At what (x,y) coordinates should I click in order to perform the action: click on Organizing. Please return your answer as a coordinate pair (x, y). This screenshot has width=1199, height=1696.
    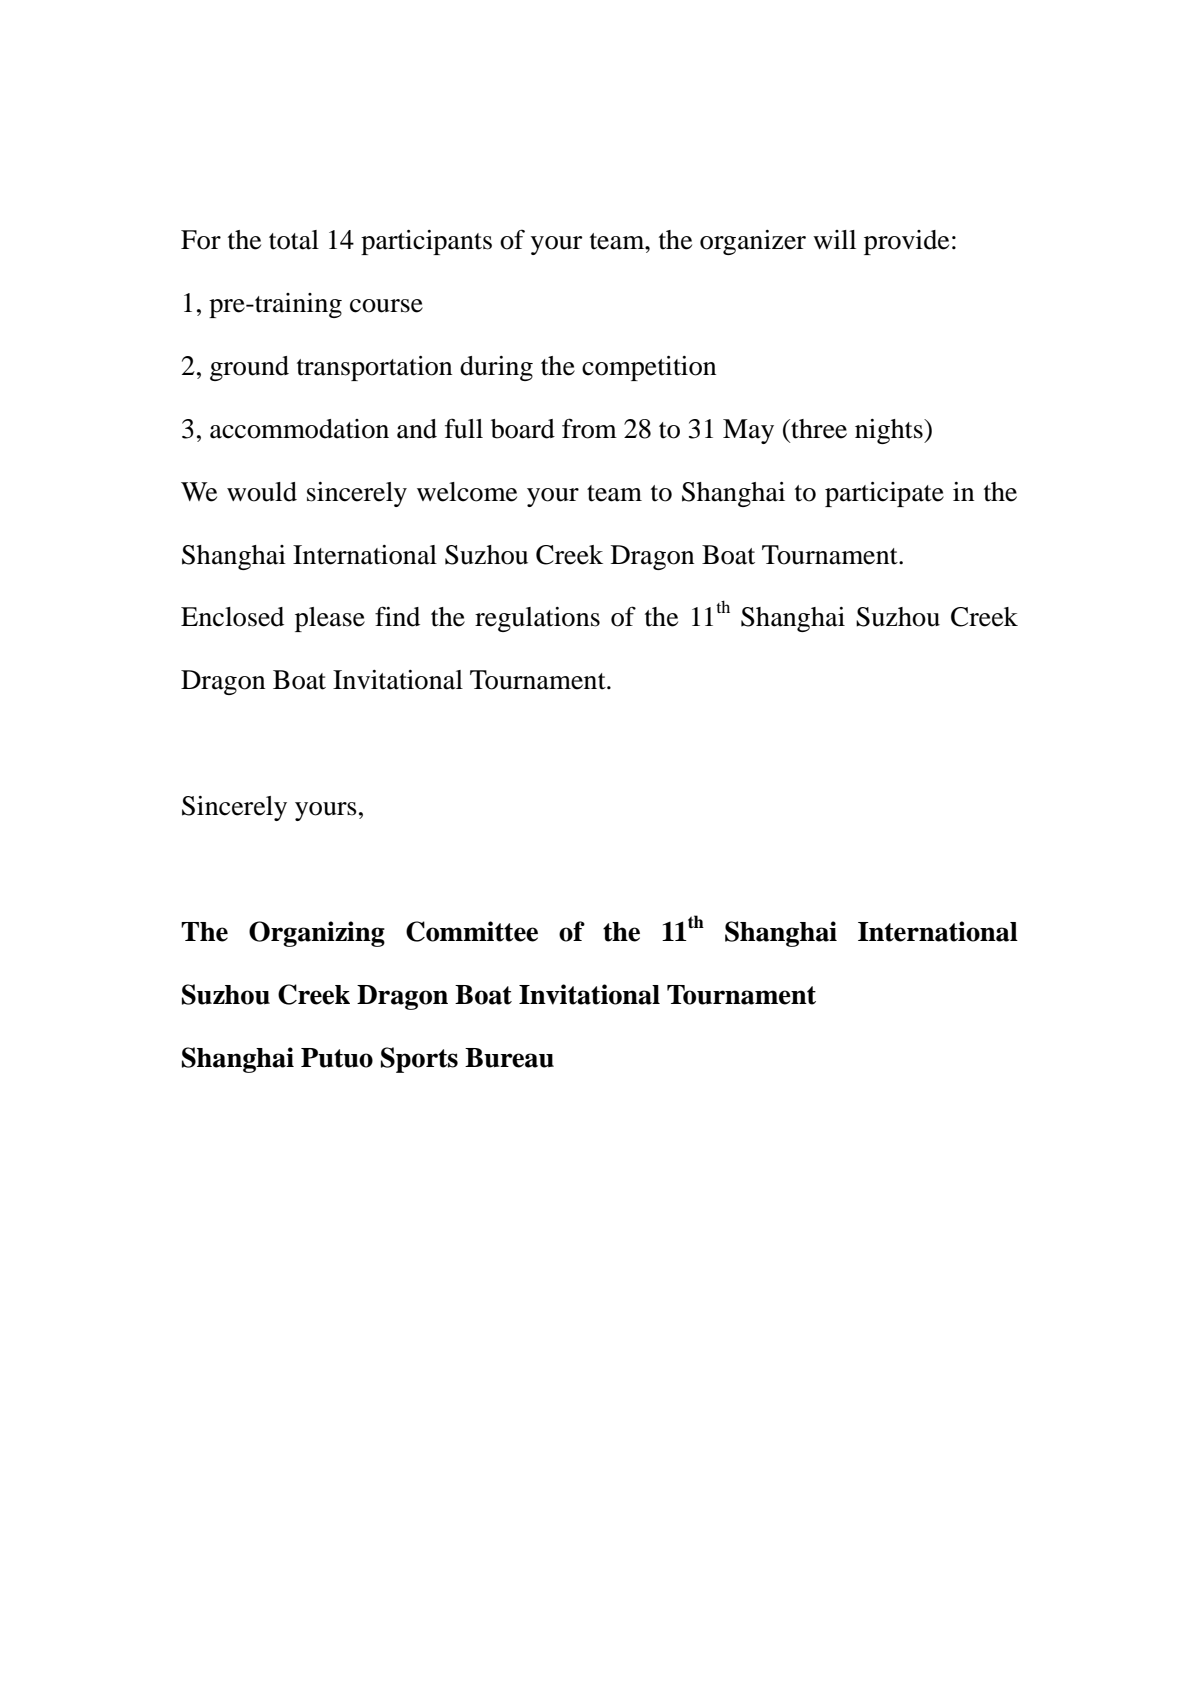
    Looking at the image, I should click on (317, 934).
